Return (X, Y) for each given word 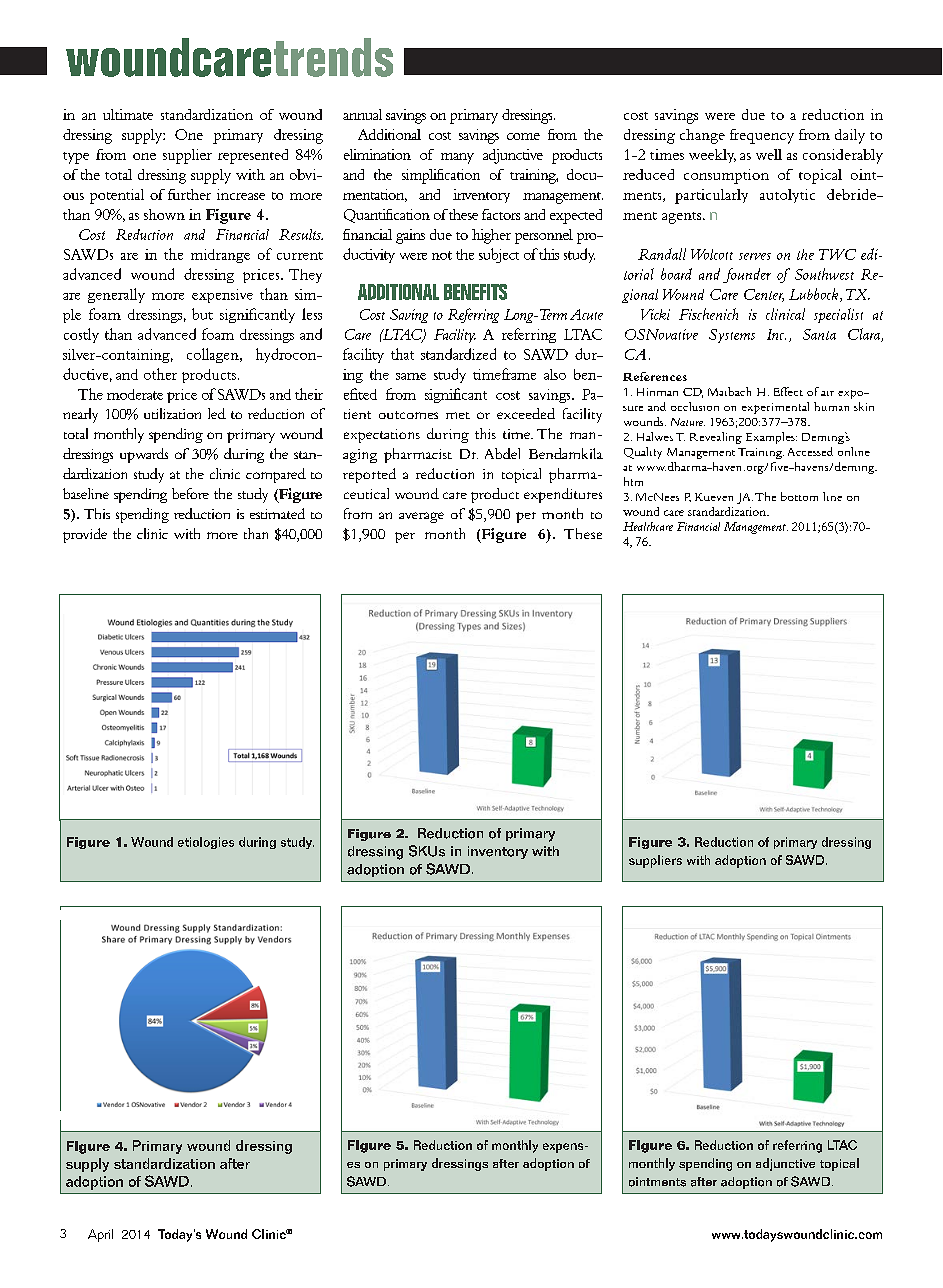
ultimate (128, 114)
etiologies (206, 843)
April (100, 1235)
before (190, 493)
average (421, 517)
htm (633, 481)
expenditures (563, 495)
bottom (799, 496)
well (769, 154)
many (457, 158)
